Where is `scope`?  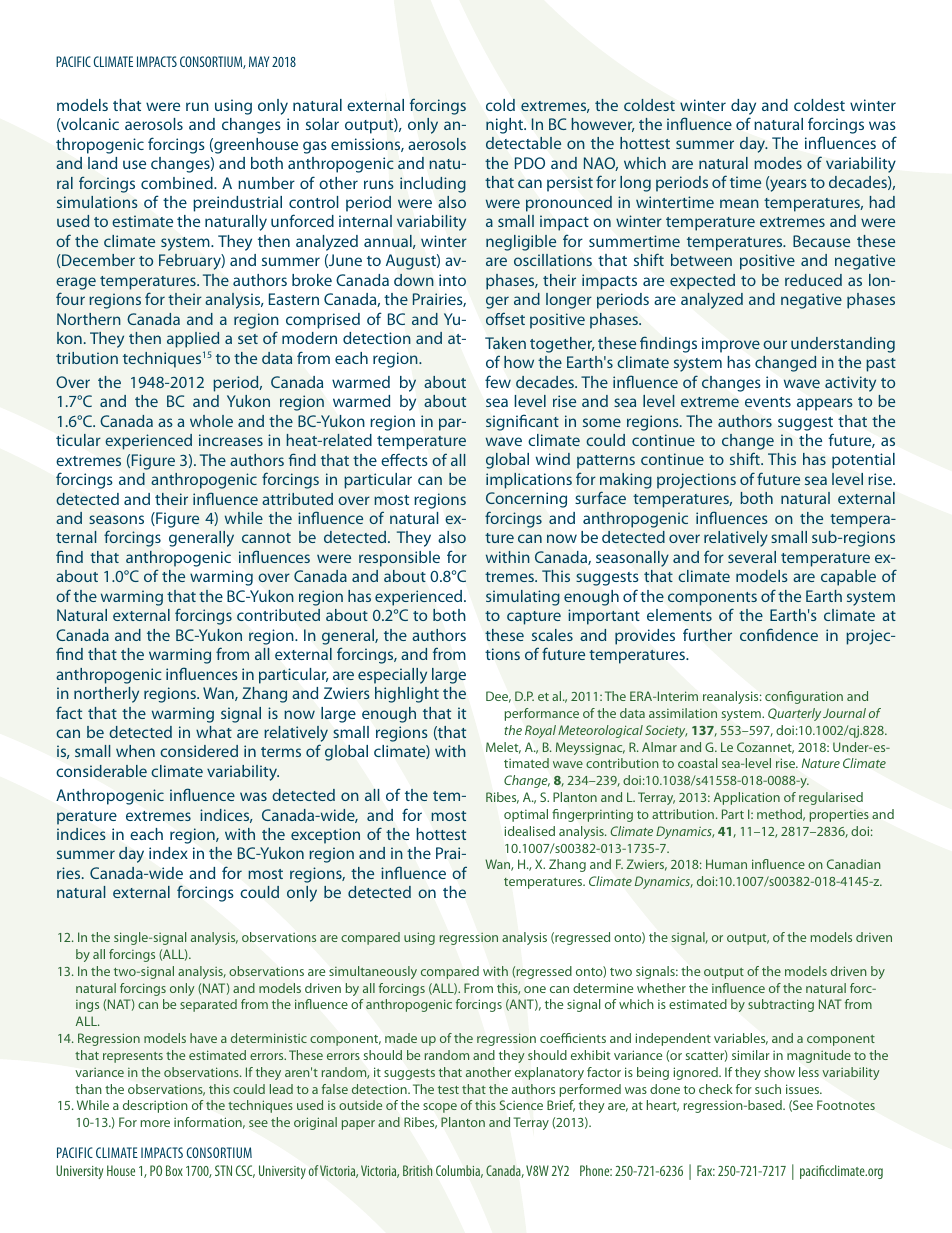 scope is located at coordinates (440, 1108).
